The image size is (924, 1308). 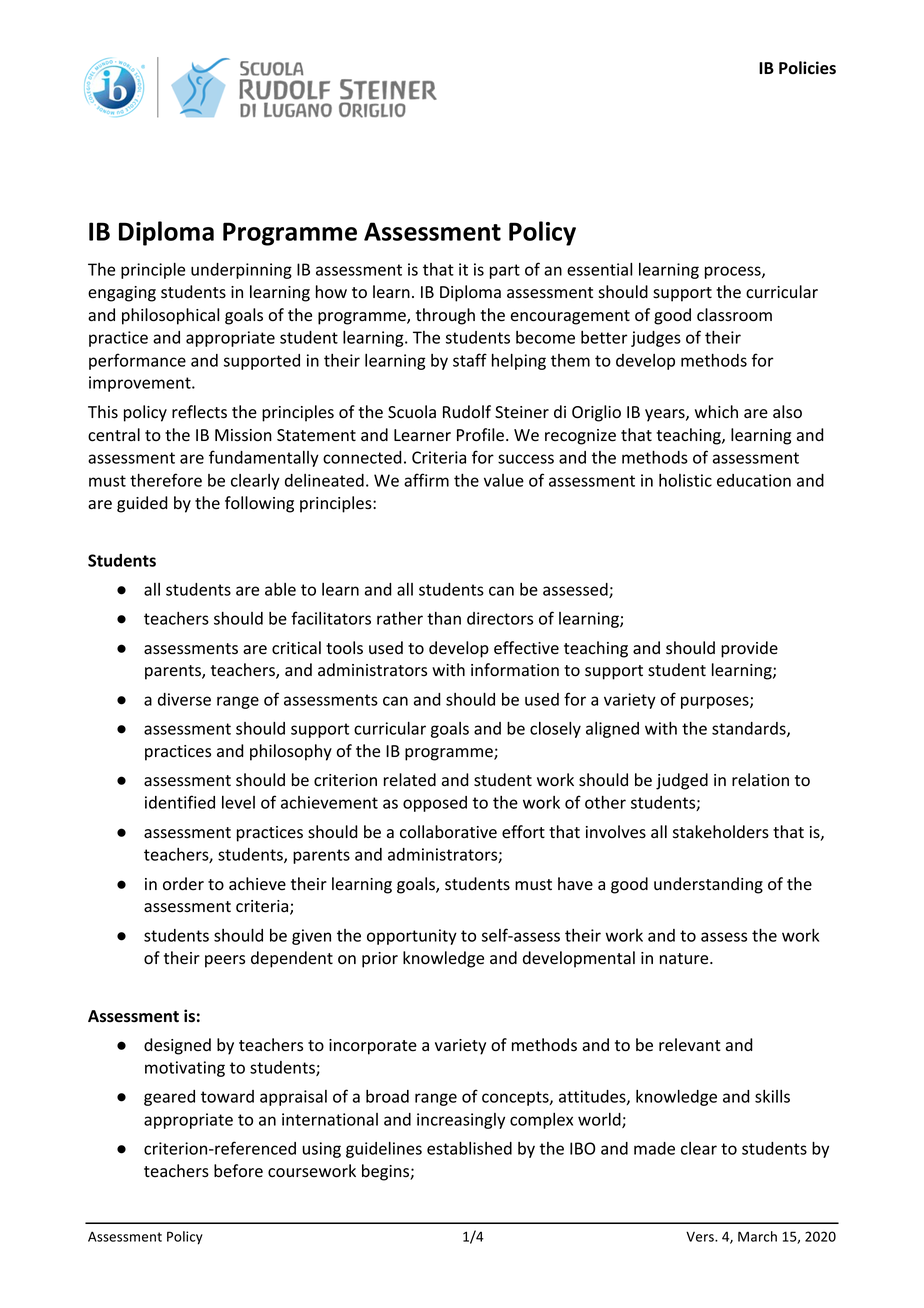 What do you see at coordinates (444, 618) in the page?
I see `than` at bounding box center [444, 618].
